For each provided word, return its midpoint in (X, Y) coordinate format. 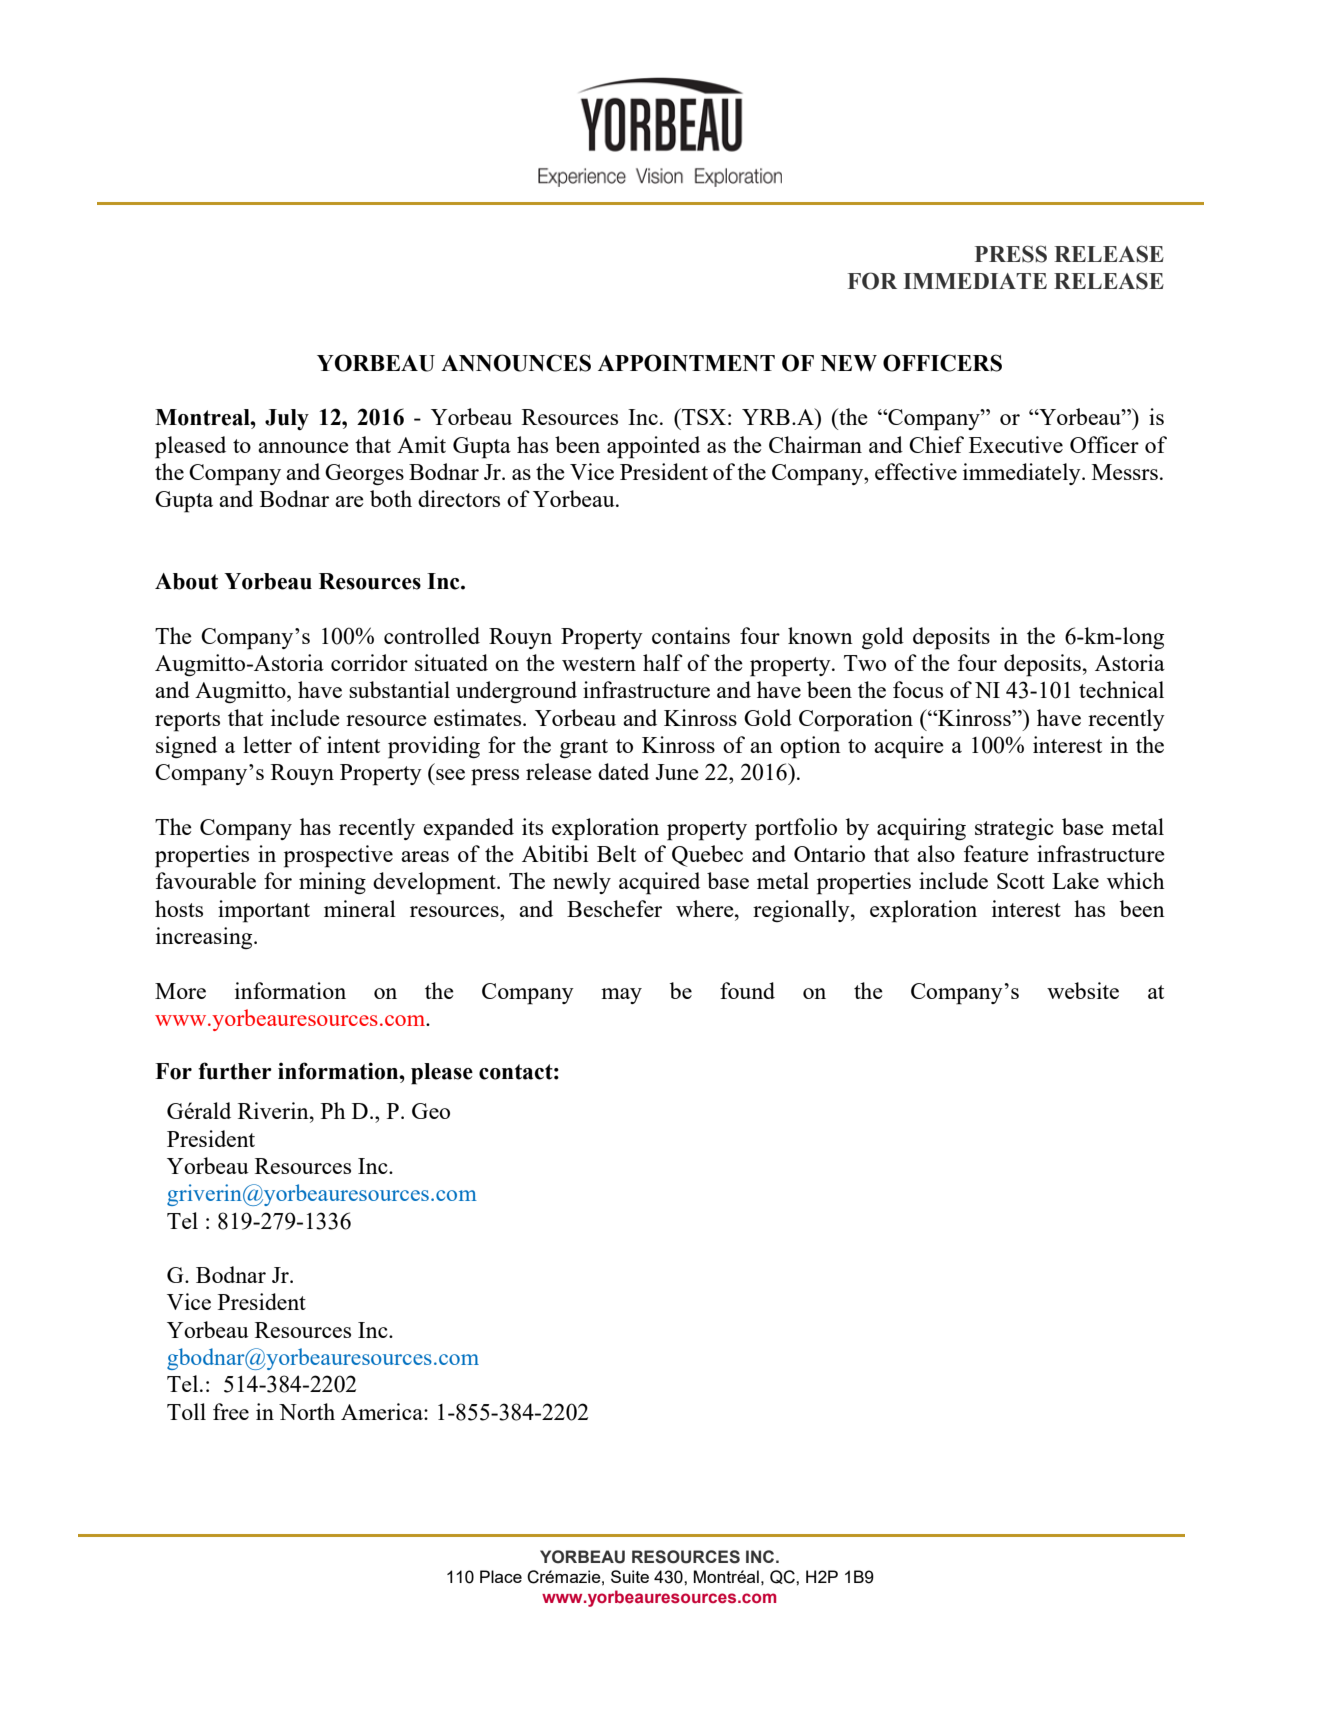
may (621, 996)
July (287, 419)
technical (1121, 689)
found (747, 990)
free (231, 1411)
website (1083, 990)
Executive (1016, 444)
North (307, 1411)
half (663, 662)
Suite (630, 1576)
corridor (369, 662)
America (383, 1411)
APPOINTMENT (686, 363)
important (264, 911)
